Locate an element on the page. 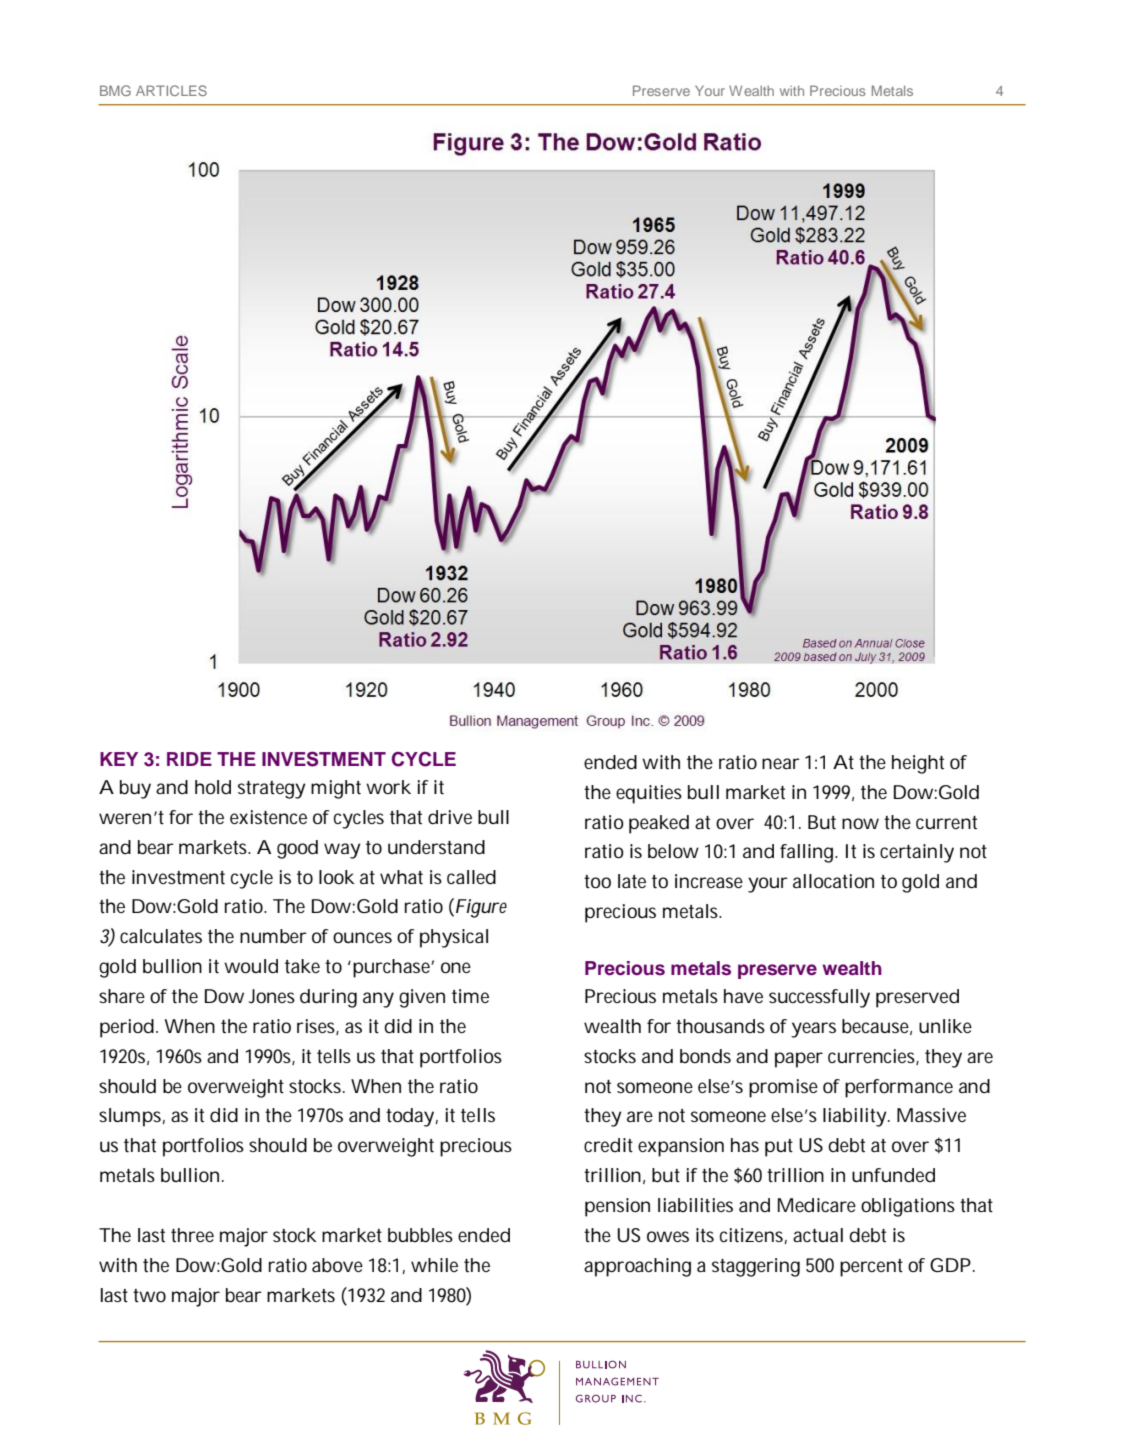 Image resolution: width=1122 pixels, height=1452 pixels. time is located at coordinates (470, 996).
